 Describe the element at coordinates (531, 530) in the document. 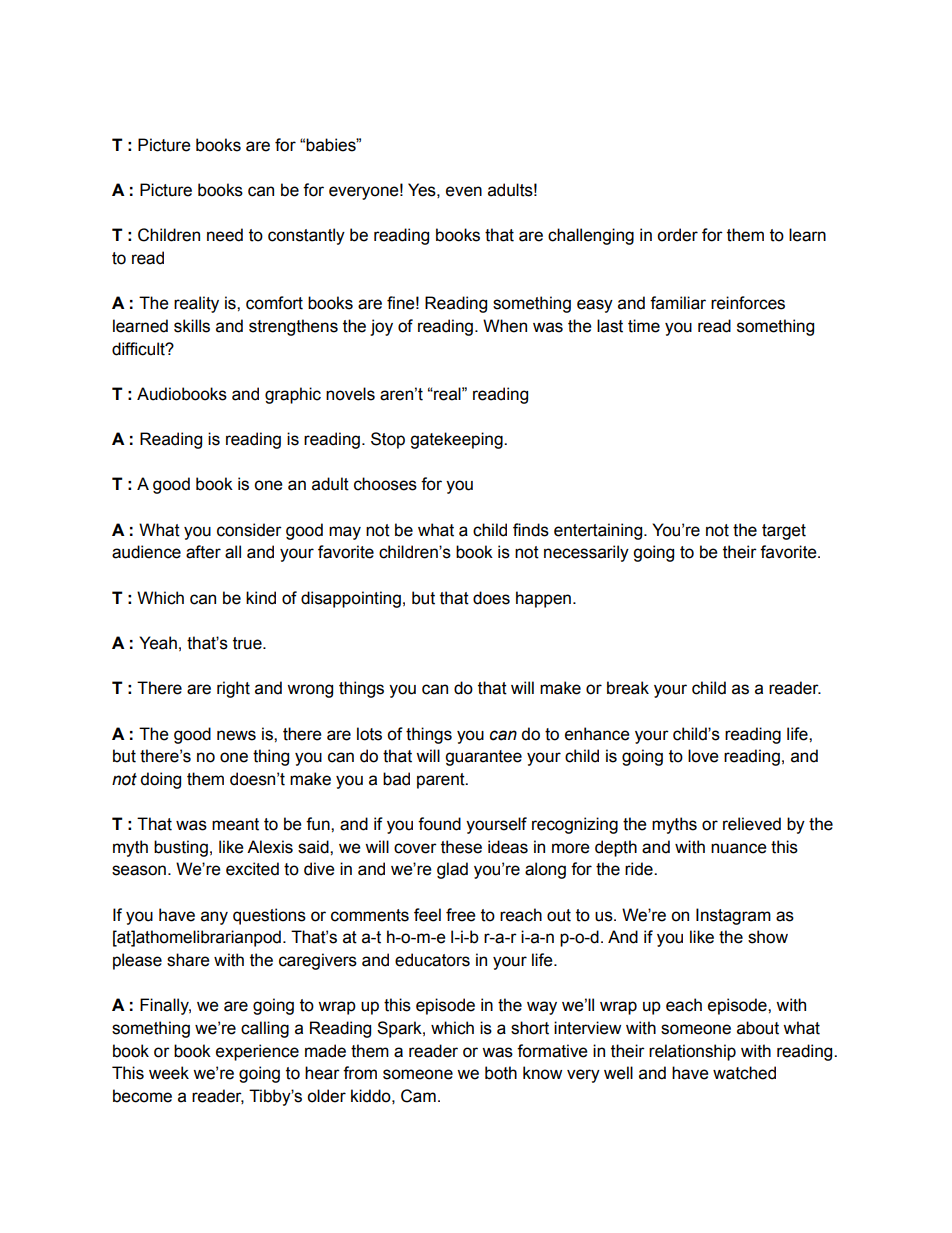

I see `finds` at that location.
